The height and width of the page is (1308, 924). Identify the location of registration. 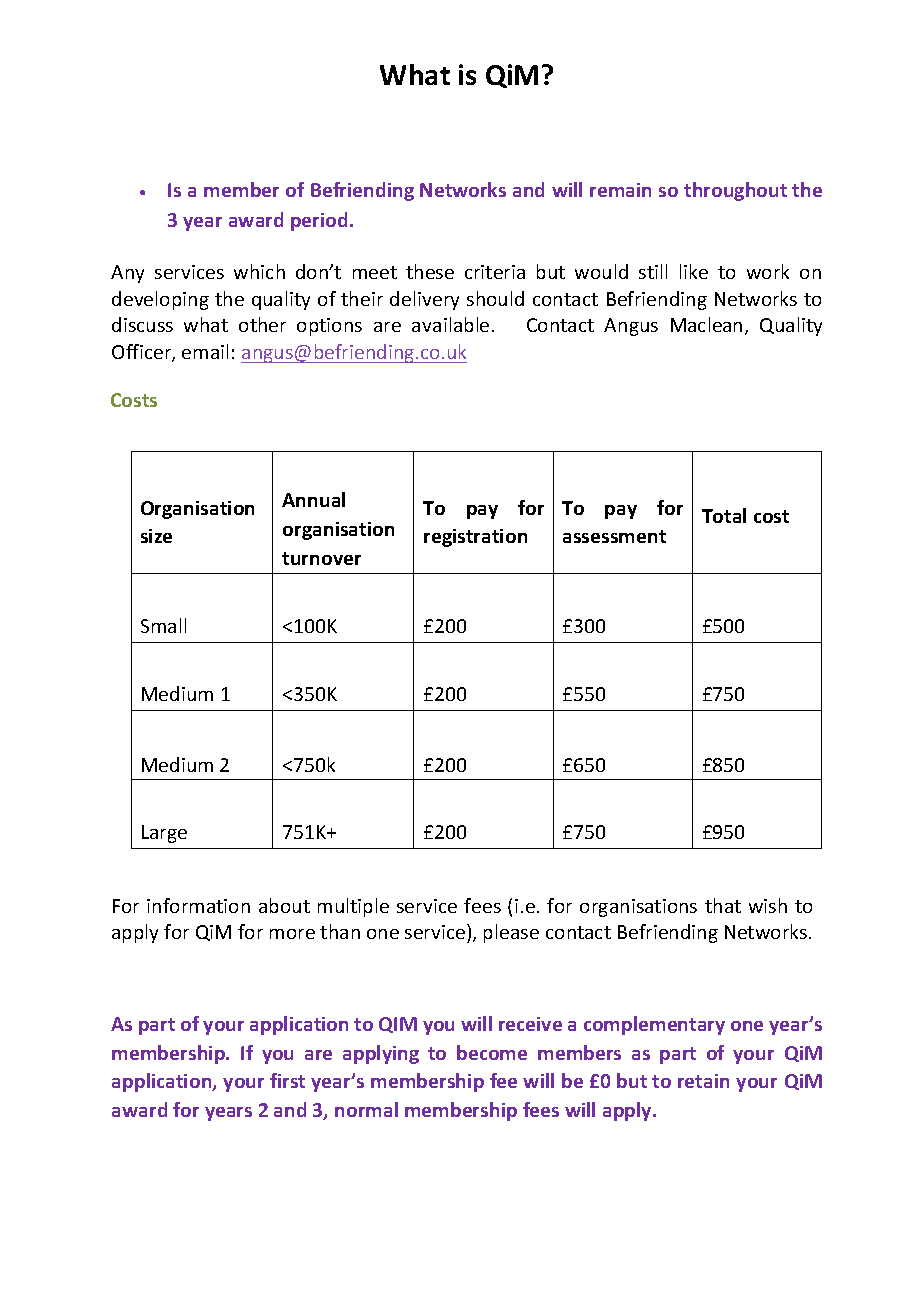
(475, 538).
